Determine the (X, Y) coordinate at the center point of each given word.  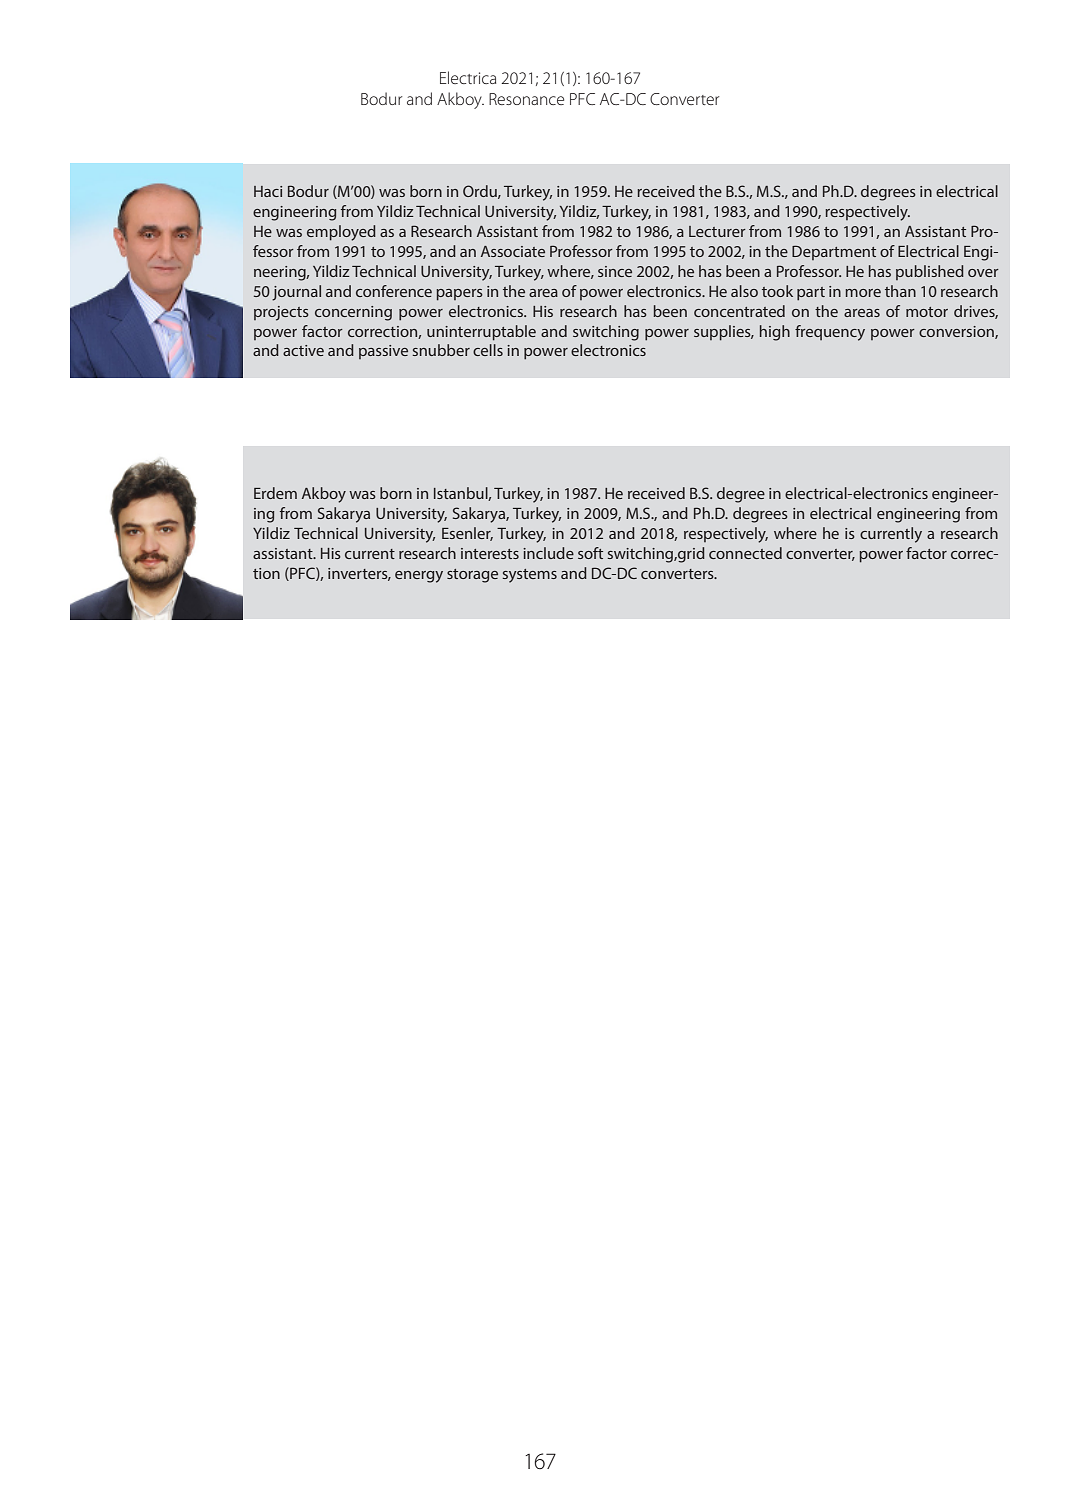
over (983, 273)
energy (419, 577)
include (548, 553)
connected (745, 553)
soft (590, 553)
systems (530, 576)
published (930, 272)
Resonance (526, 99)
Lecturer (717, 231)
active (303, 350)
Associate (513, 251)
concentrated (739, 311)
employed (341, 233)
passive (383, 352)
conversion (957, 332)
